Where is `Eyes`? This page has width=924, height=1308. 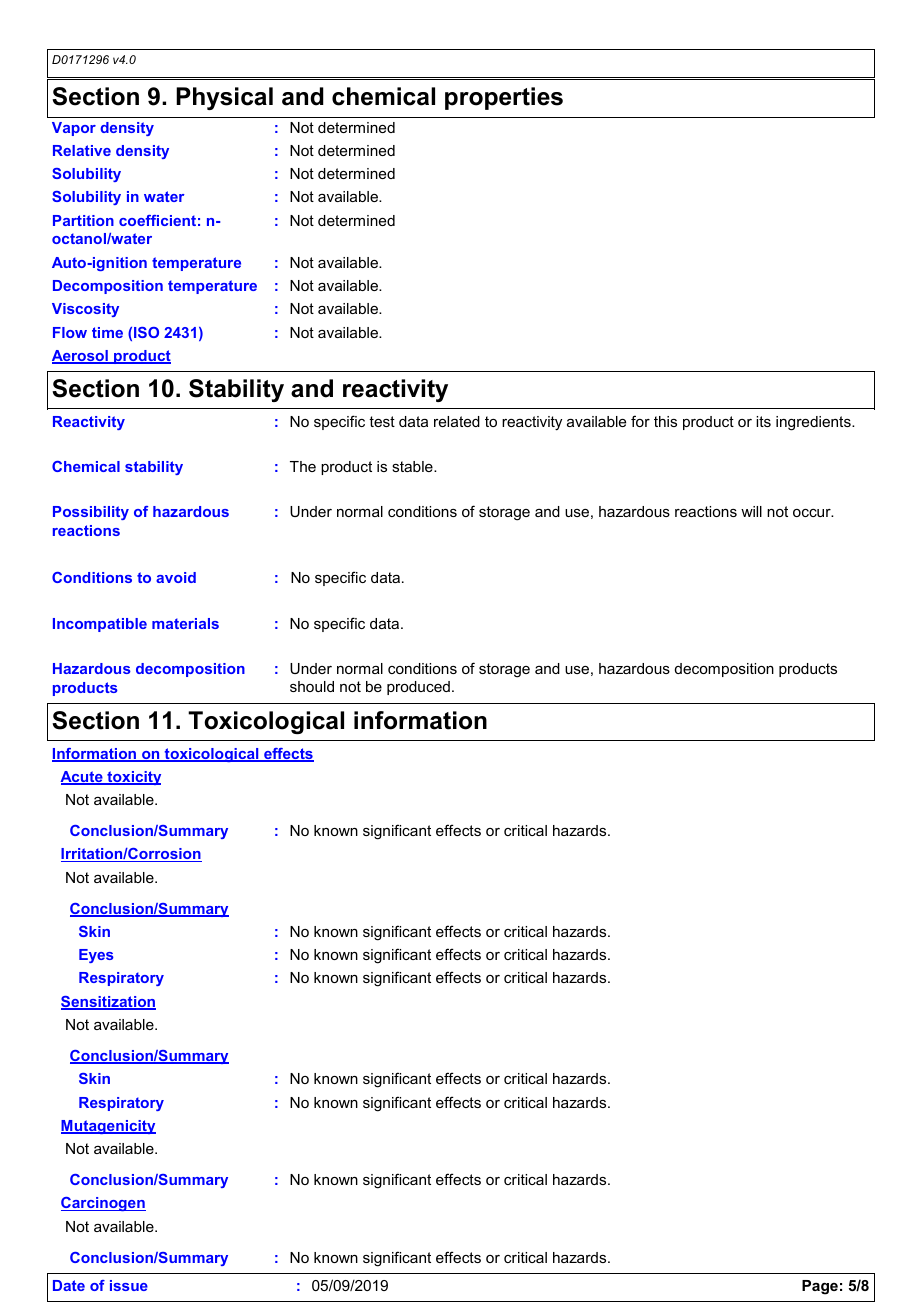 Eyes is located at coordinates (96, 956).
